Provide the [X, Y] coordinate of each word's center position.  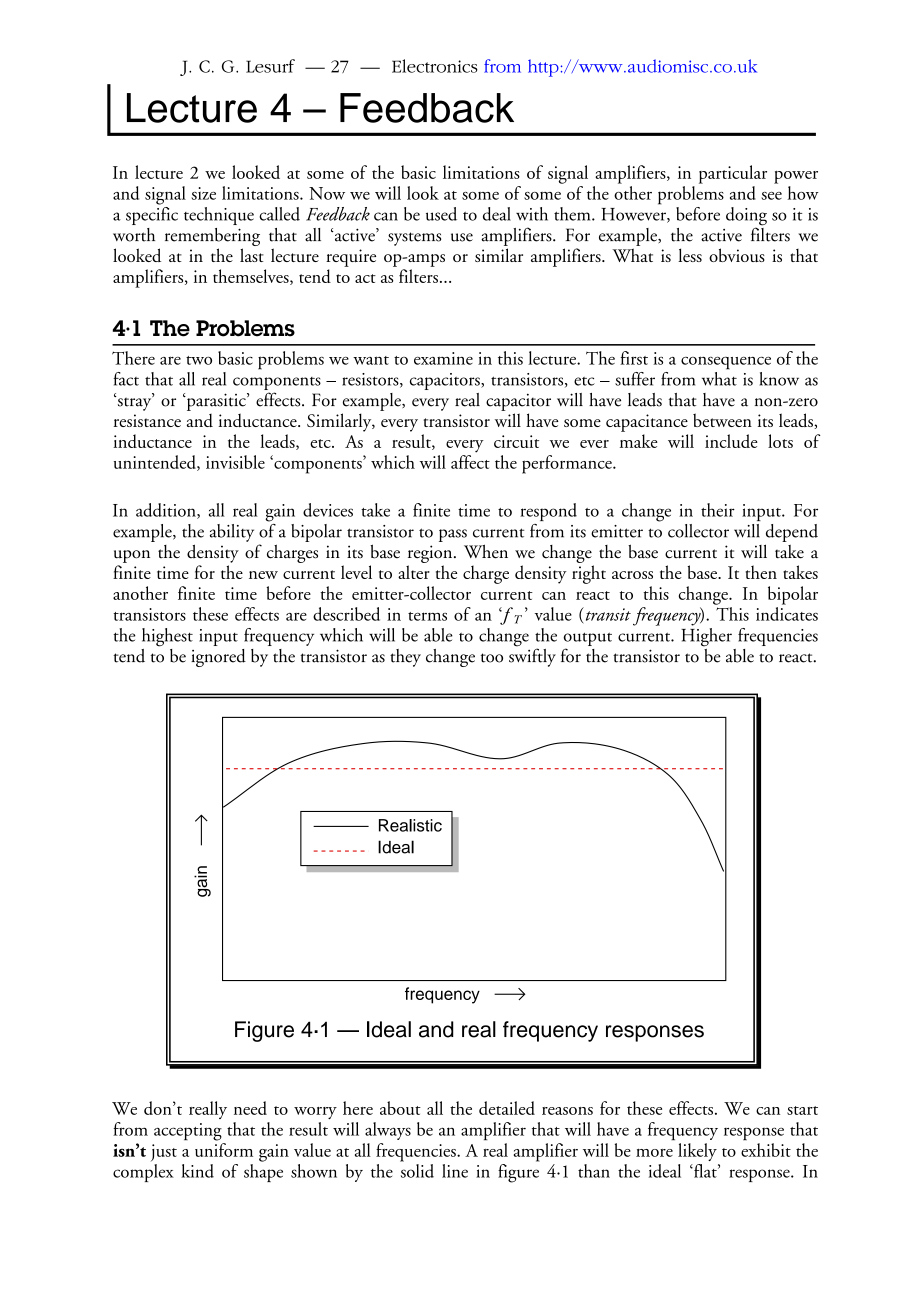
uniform [224, 1148]
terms [427, 616]
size [203, 193]
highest [167, 637]
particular [733, 174]
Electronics [435, 66]
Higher [706, 636]
